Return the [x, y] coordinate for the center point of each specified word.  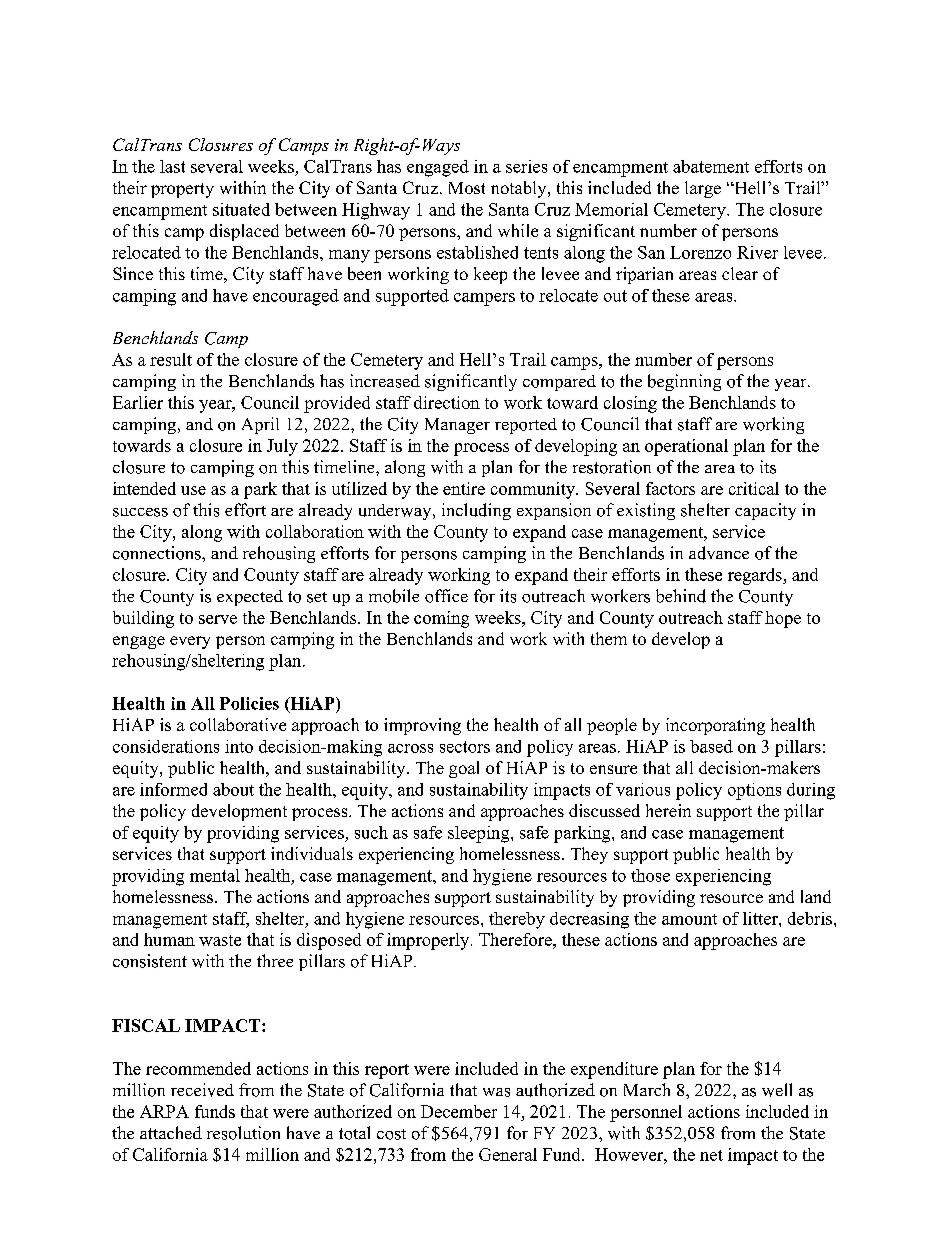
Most [467, 188]
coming [441, 619]
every [190, 642]
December [459, 1111]
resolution [243, 1133]
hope [783, 619]
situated [241, 209]
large [703, 189]
